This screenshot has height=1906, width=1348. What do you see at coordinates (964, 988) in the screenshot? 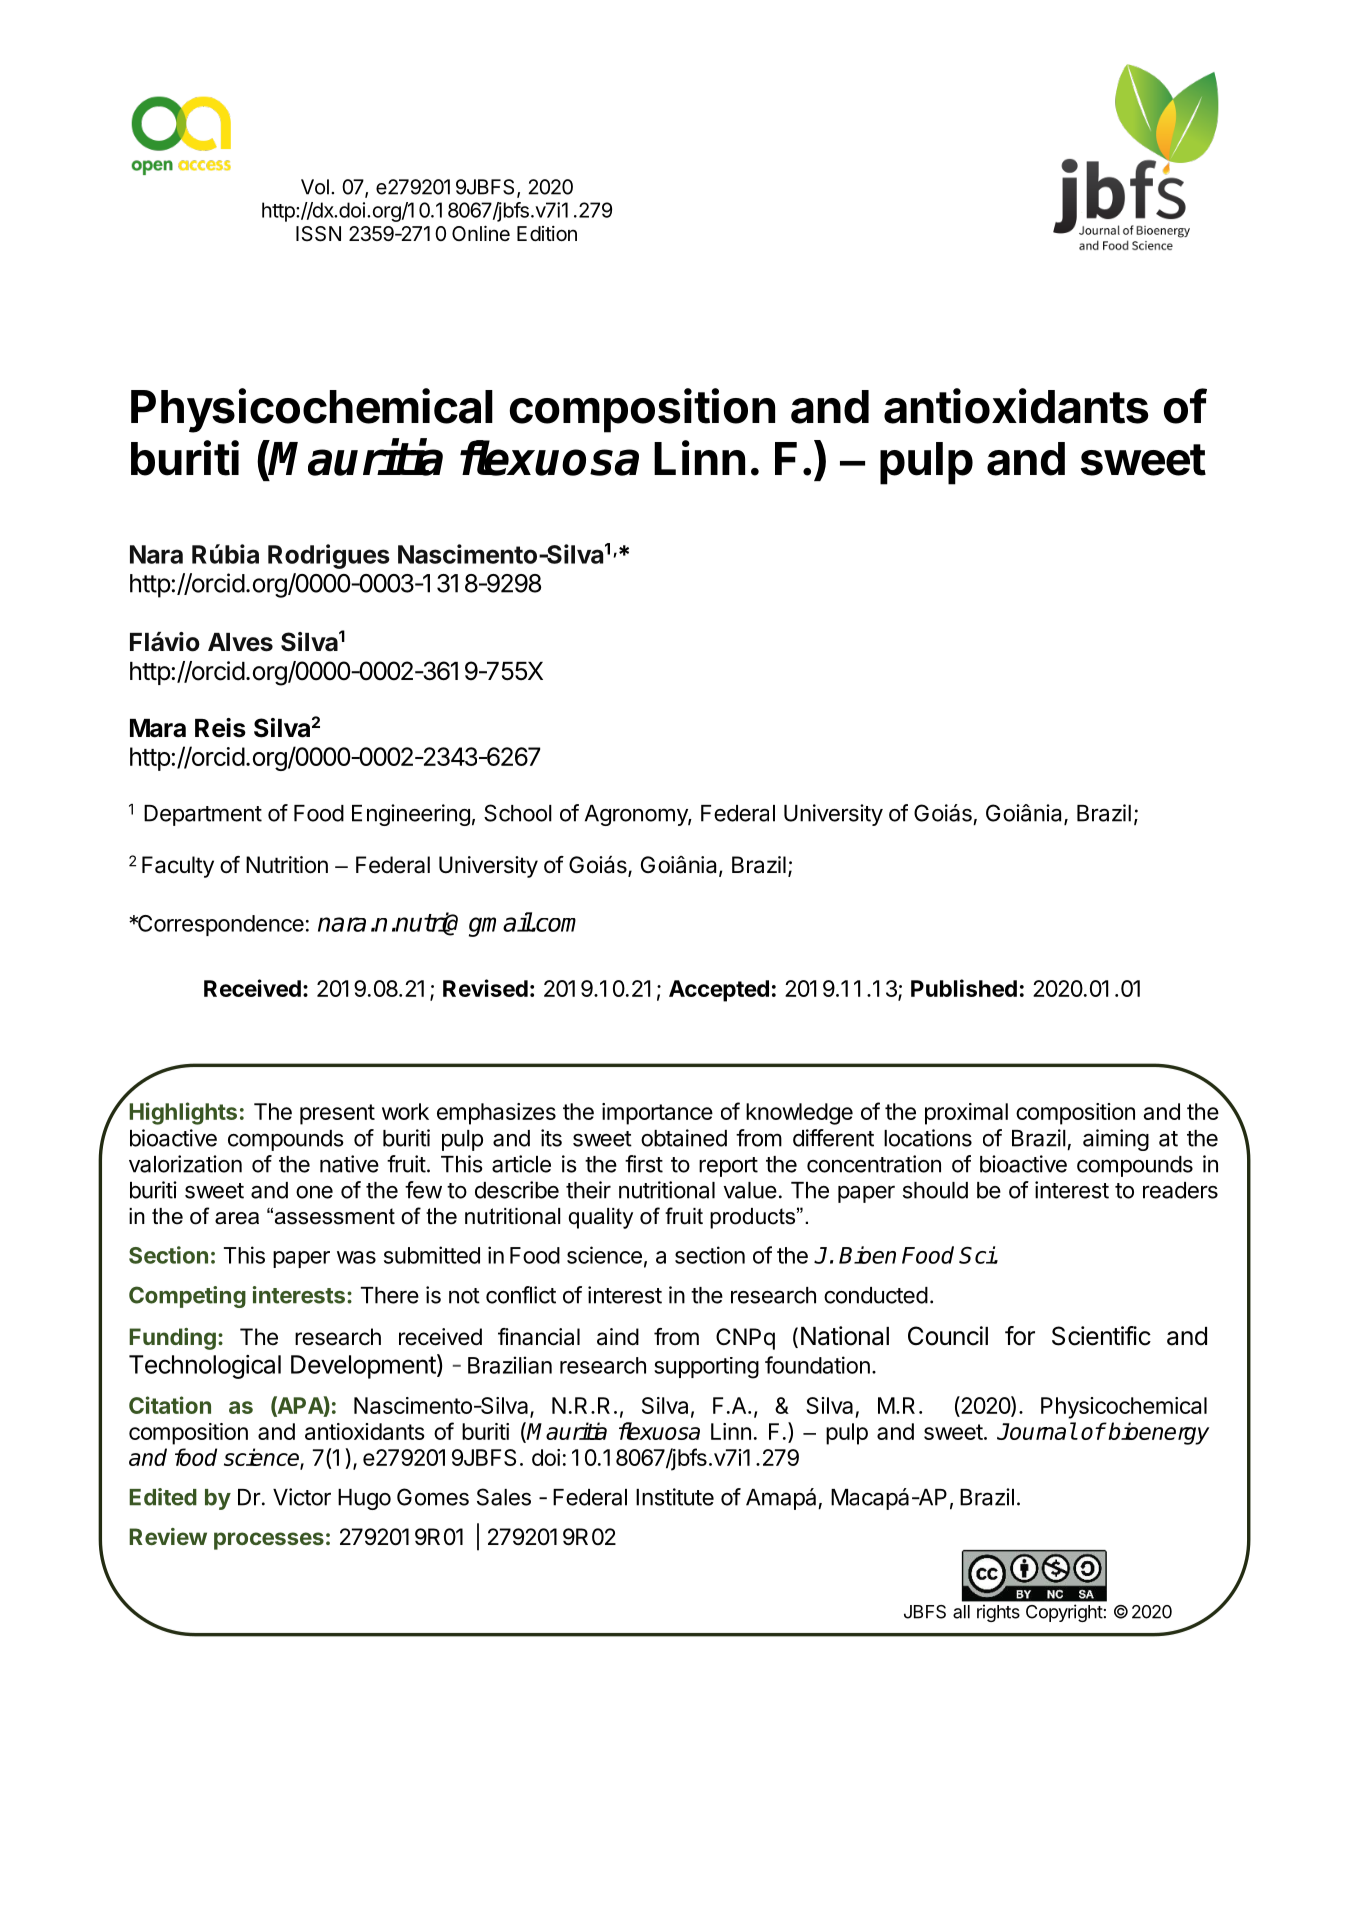
I see `Published` at bounding box center [964, 988].
